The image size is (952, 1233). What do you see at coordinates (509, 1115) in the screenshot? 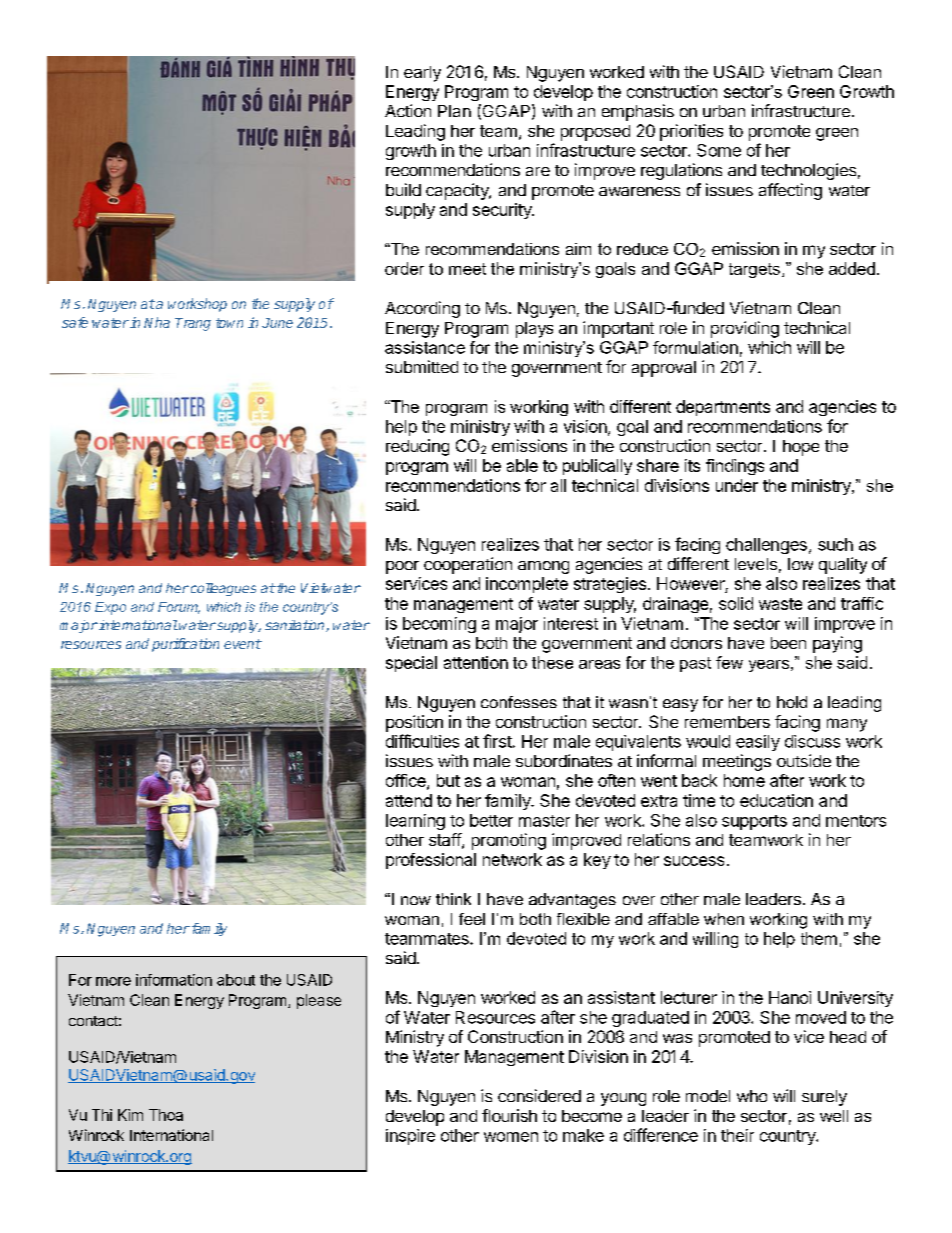
I see `flourish` at bounding box center [509, 1115].
